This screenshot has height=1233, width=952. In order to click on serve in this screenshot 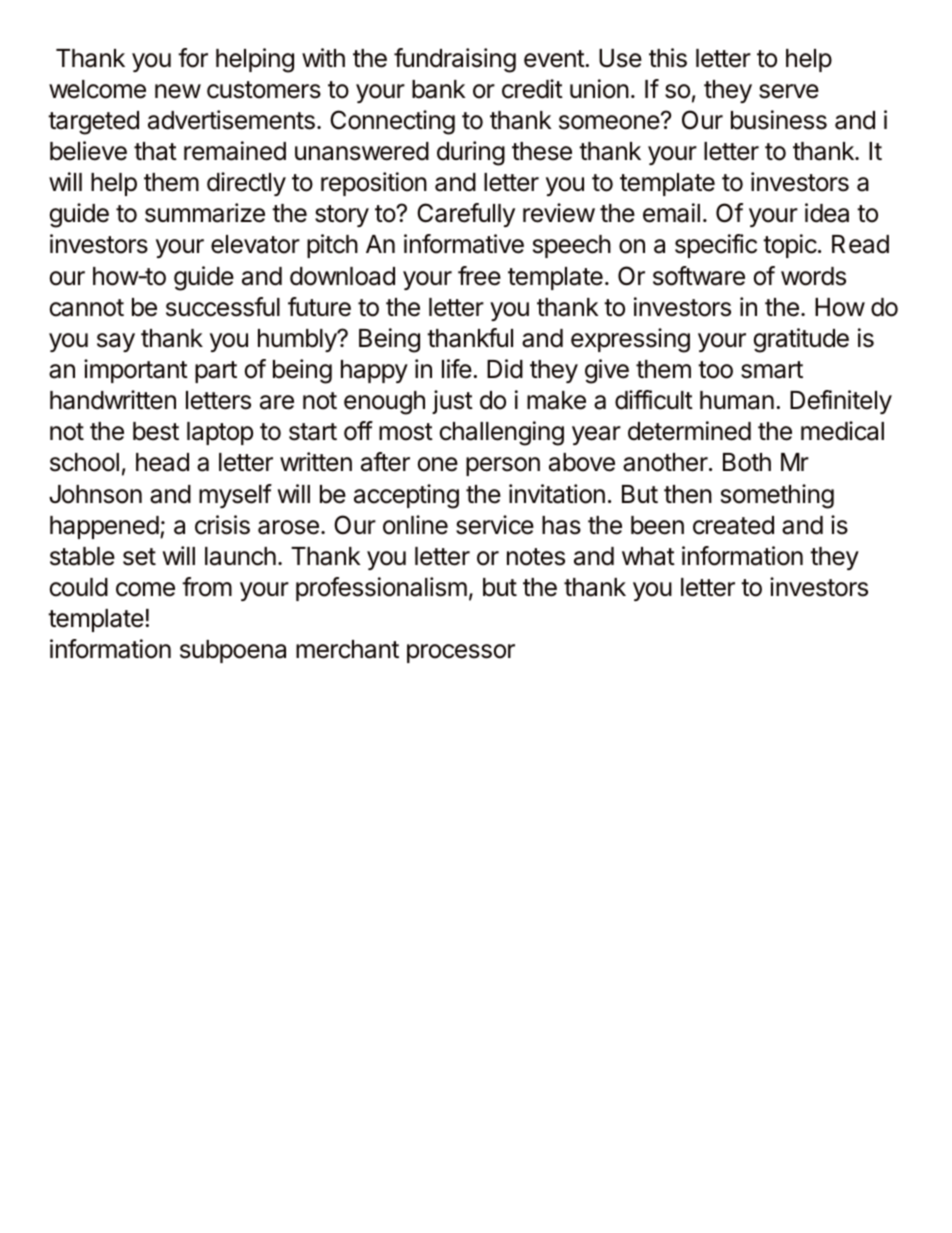, I will do `click(789, 91)`.
